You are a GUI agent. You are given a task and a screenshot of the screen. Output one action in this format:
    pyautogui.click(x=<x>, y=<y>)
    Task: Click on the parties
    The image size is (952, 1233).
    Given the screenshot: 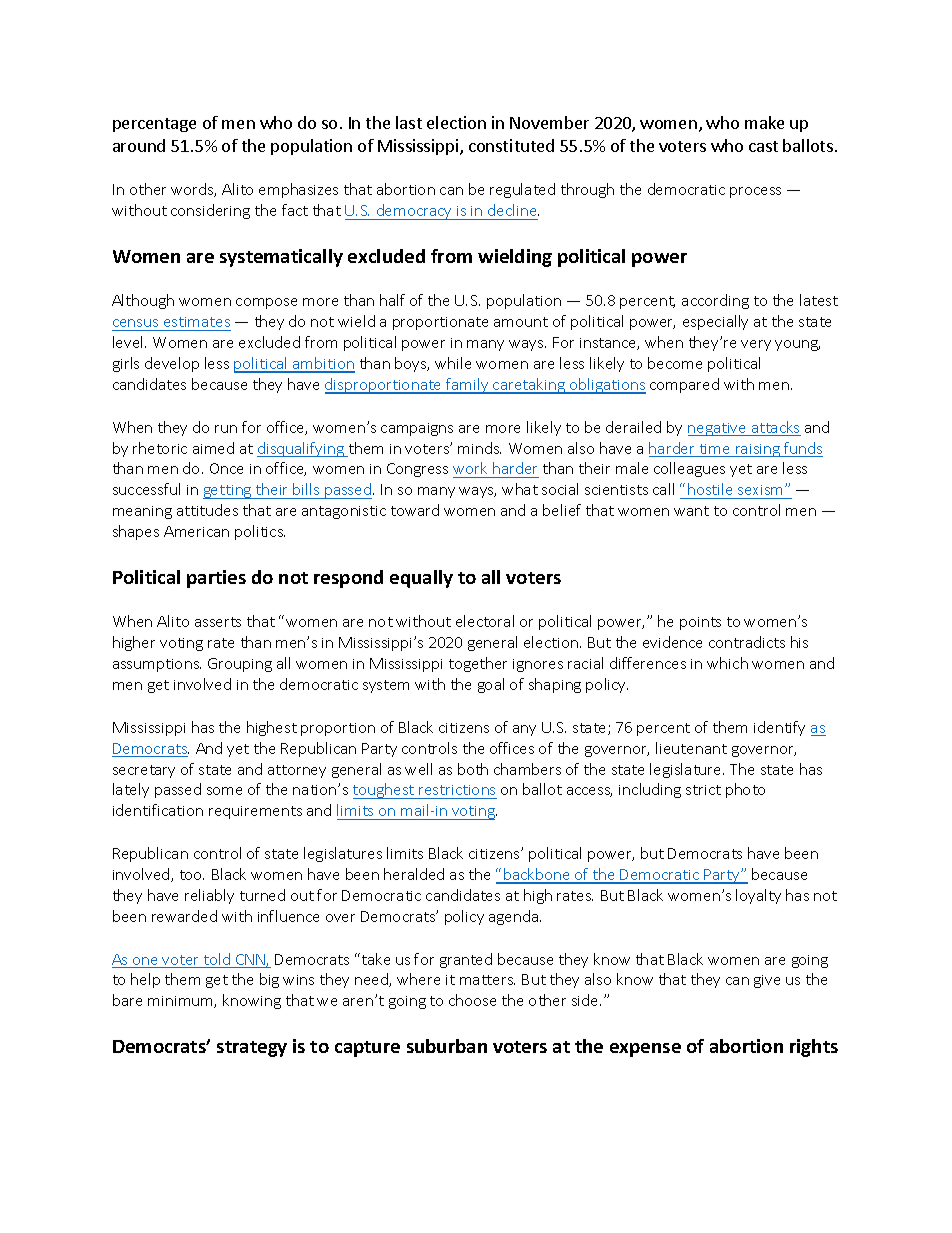 What is the action you would take?
    pyautogui.click(x=216, y=579)
